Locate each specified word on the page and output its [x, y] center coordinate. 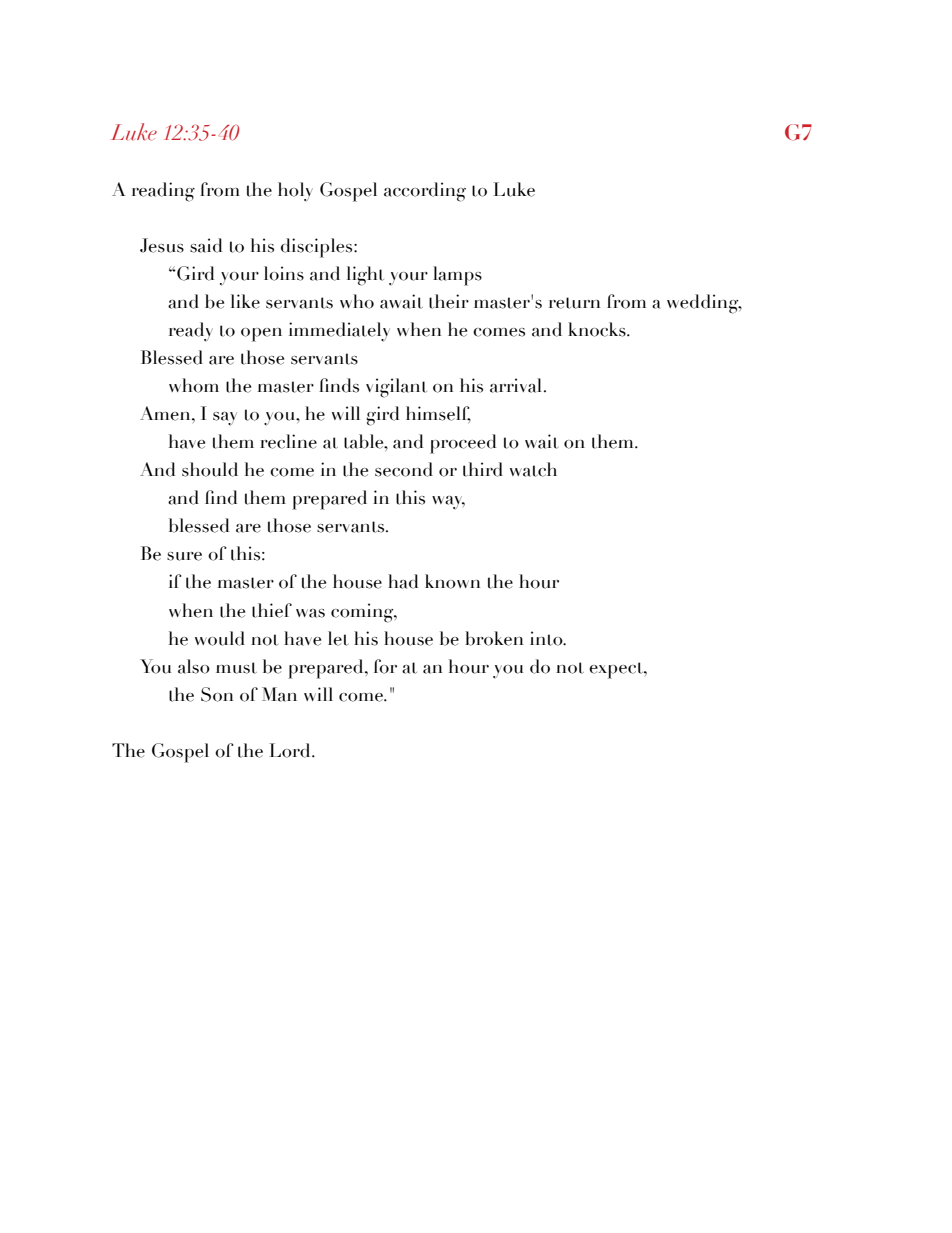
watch [533, 469]
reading [163, 192]
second [404, 469]
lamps [457, 276]
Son [217, 694]
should [210, 469]
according [425, 192]
